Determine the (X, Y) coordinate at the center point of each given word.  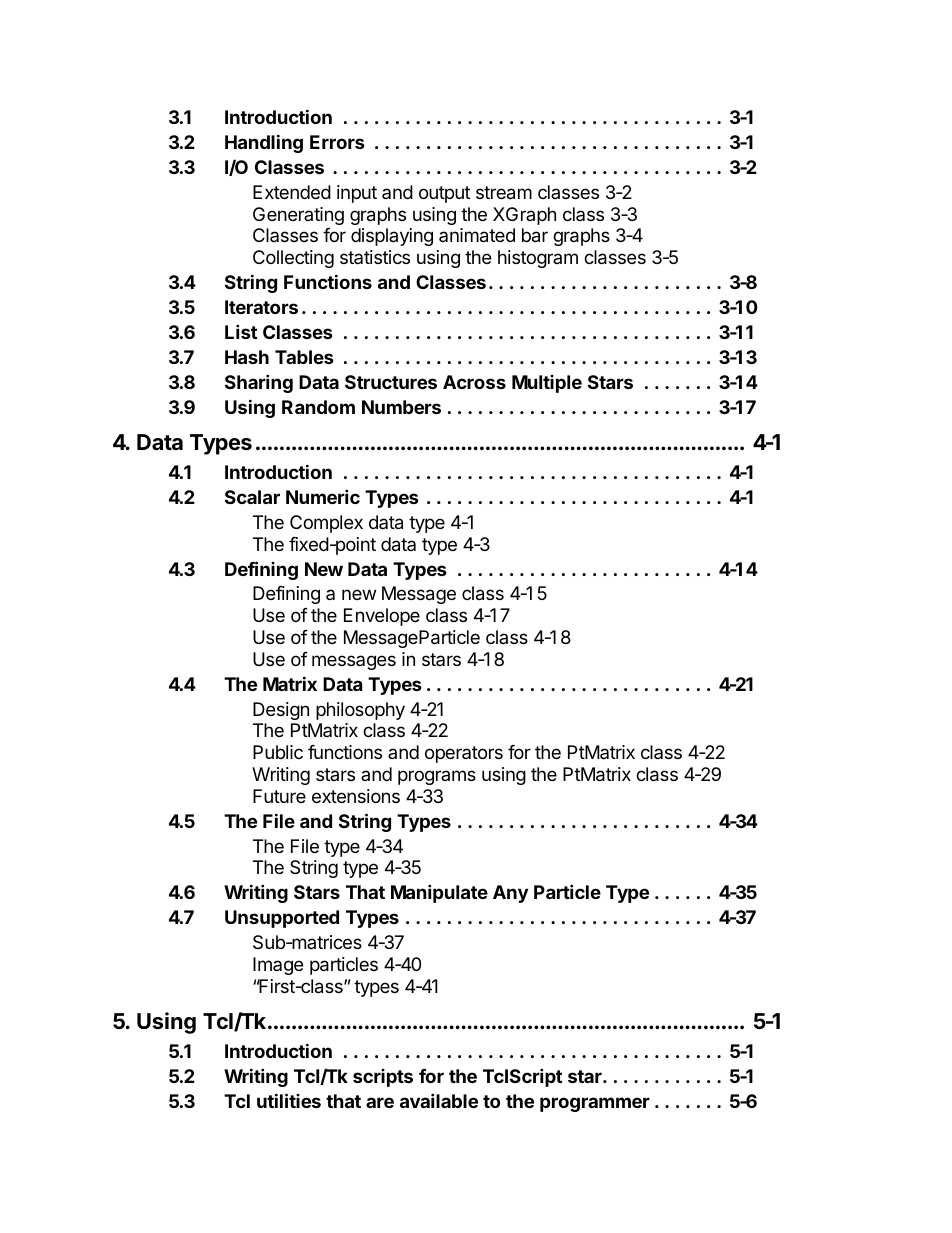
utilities (289, 1100)
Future (279, 796)
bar (535, 235)
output (444, 194)
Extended (292, 192)
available (439, 1100)
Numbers (401, 407)
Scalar (252, 497)
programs (437, 777)
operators (464, 754)
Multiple (547, 384)
